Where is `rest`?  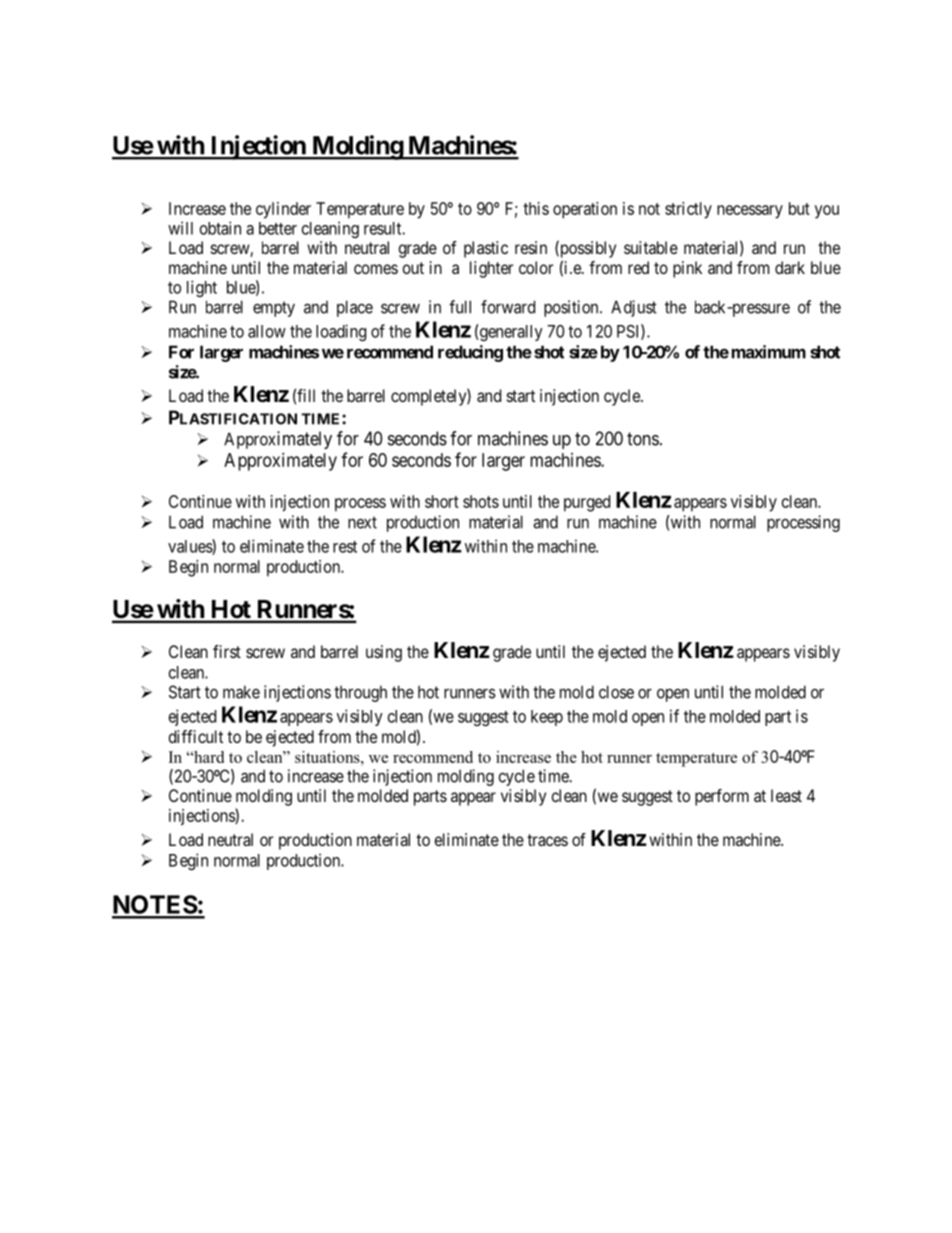 rest is located at coordinates (345, 547).
